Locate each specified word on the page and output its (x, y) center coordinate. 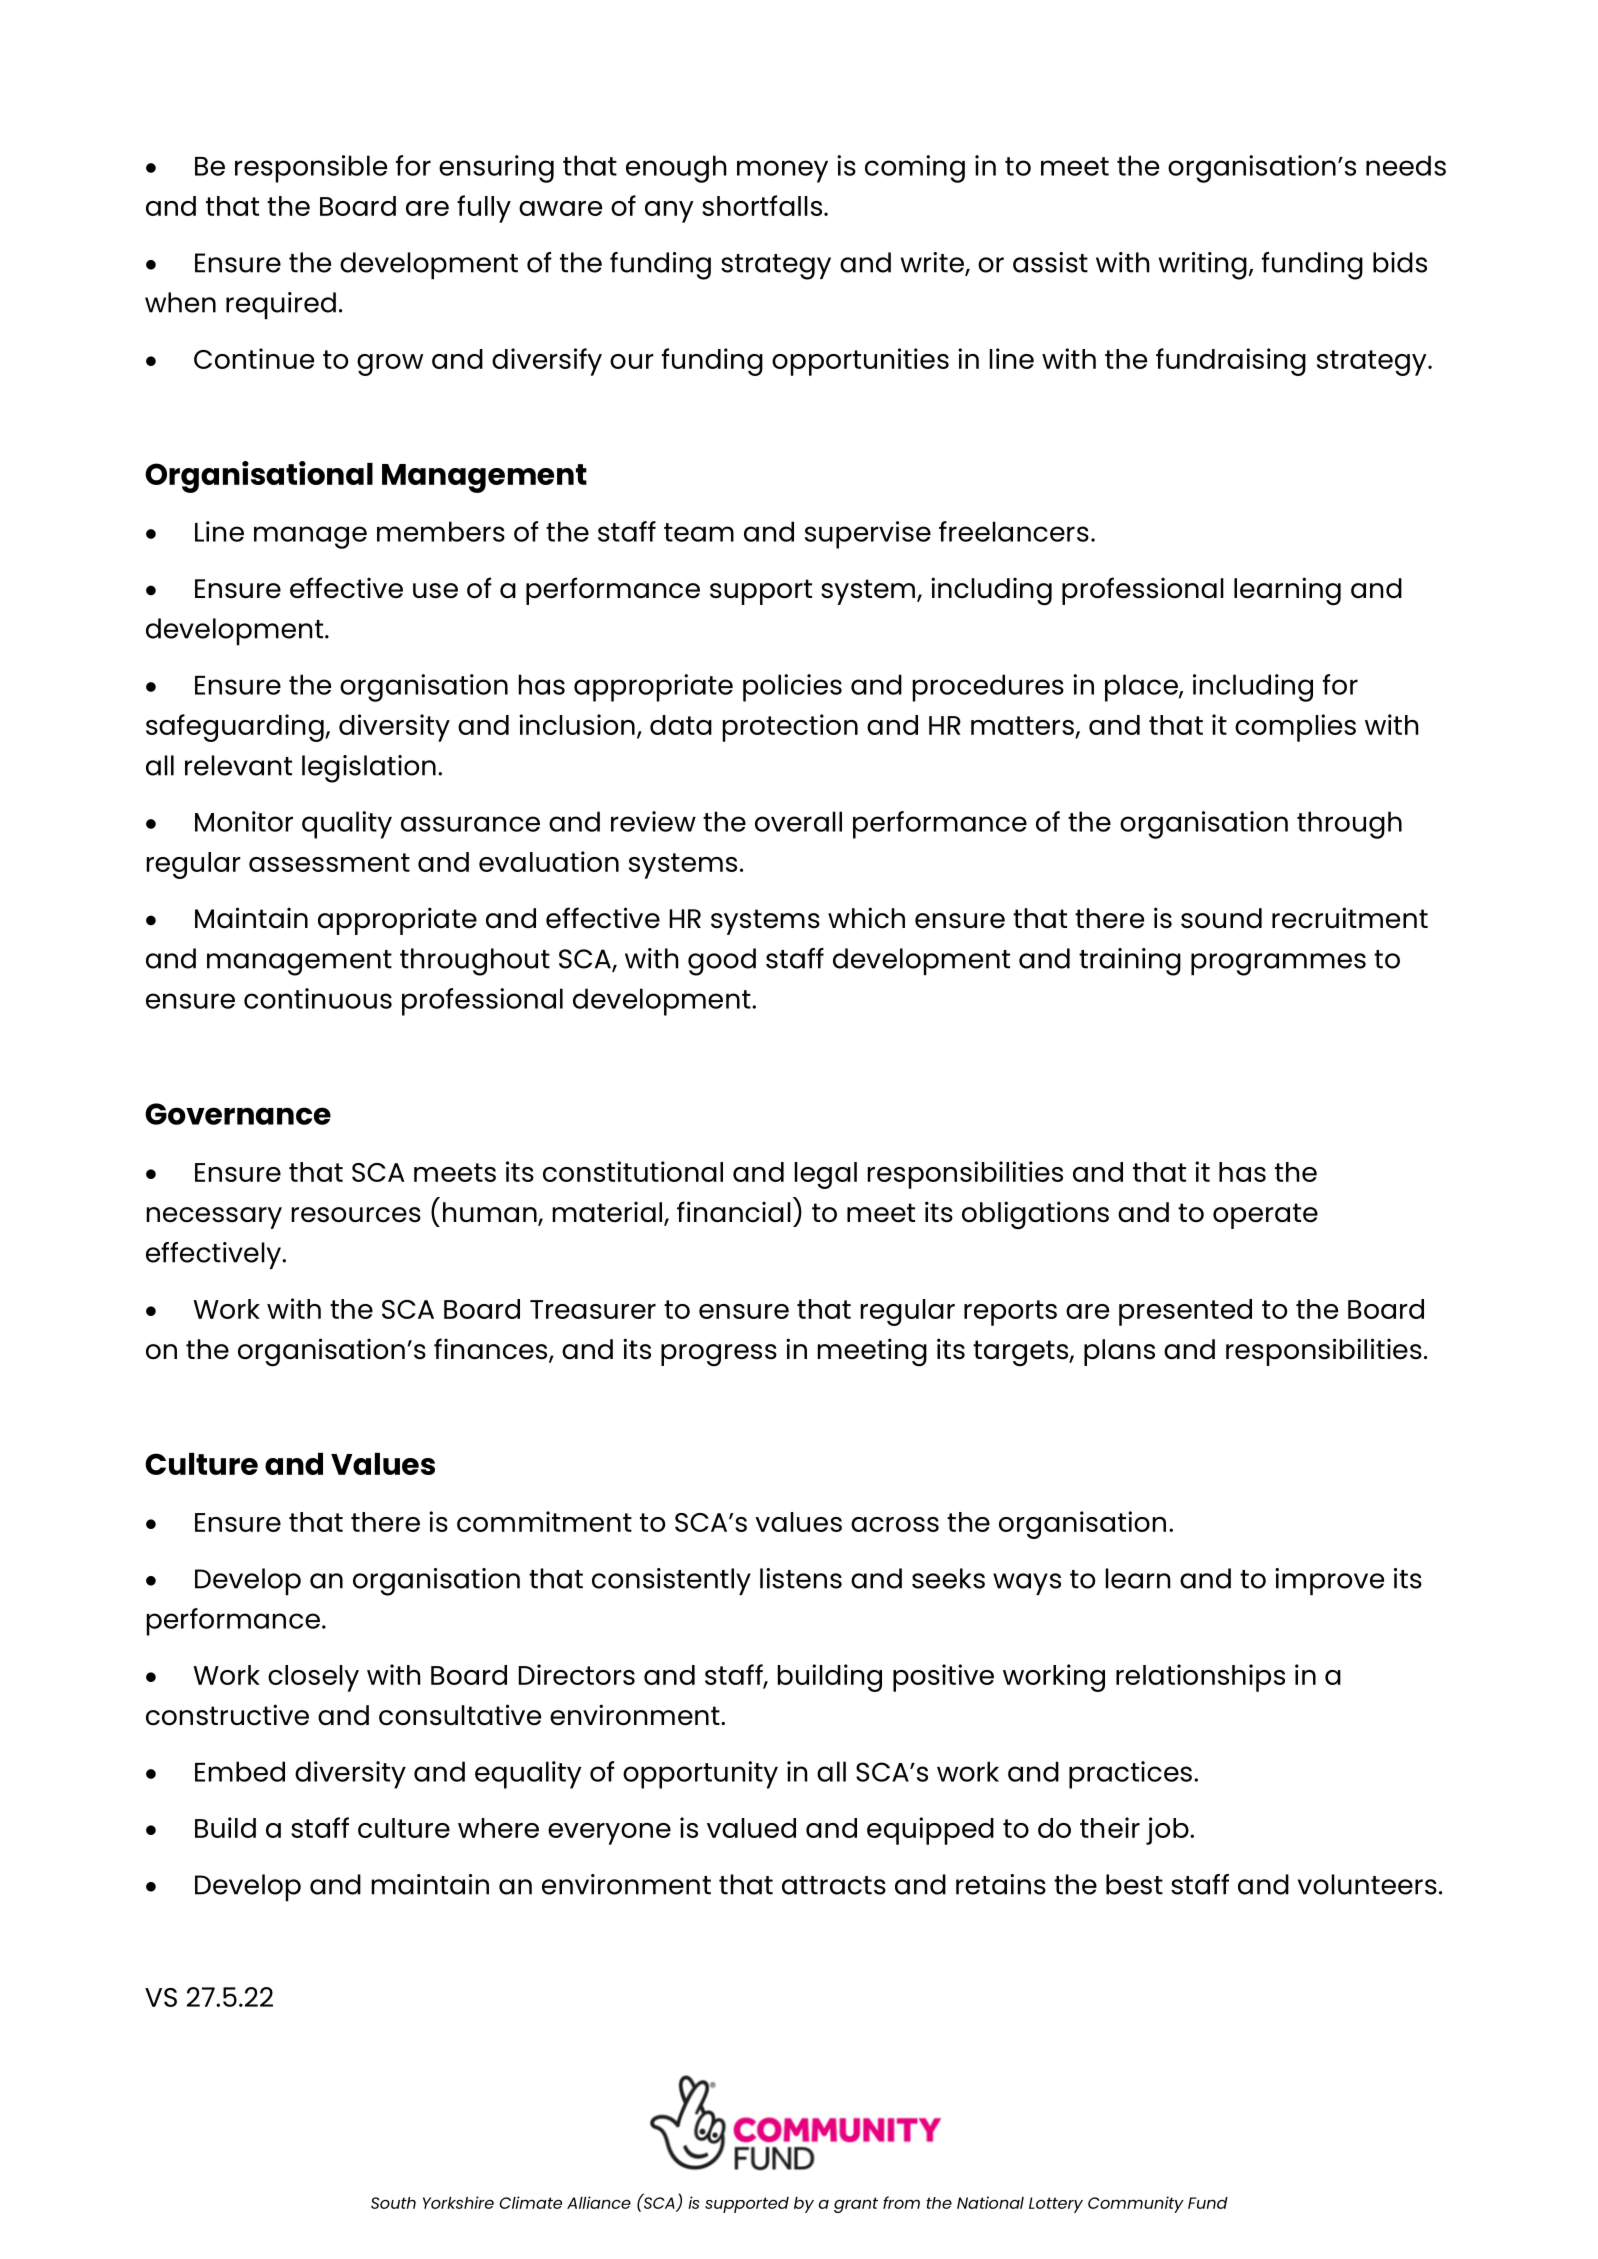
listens (801, 1578)
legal (826, 1175)
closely (313, 1678)
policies (792, 688)
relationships (1200, 1678)
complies (1295, 728)
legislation (369, 769)
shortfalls (763, 205)
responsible (311, 169)
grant (856, 2205)
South (393, 2203)
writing (1203, 266)
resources (356, 1215)
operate (1265, 1216)
